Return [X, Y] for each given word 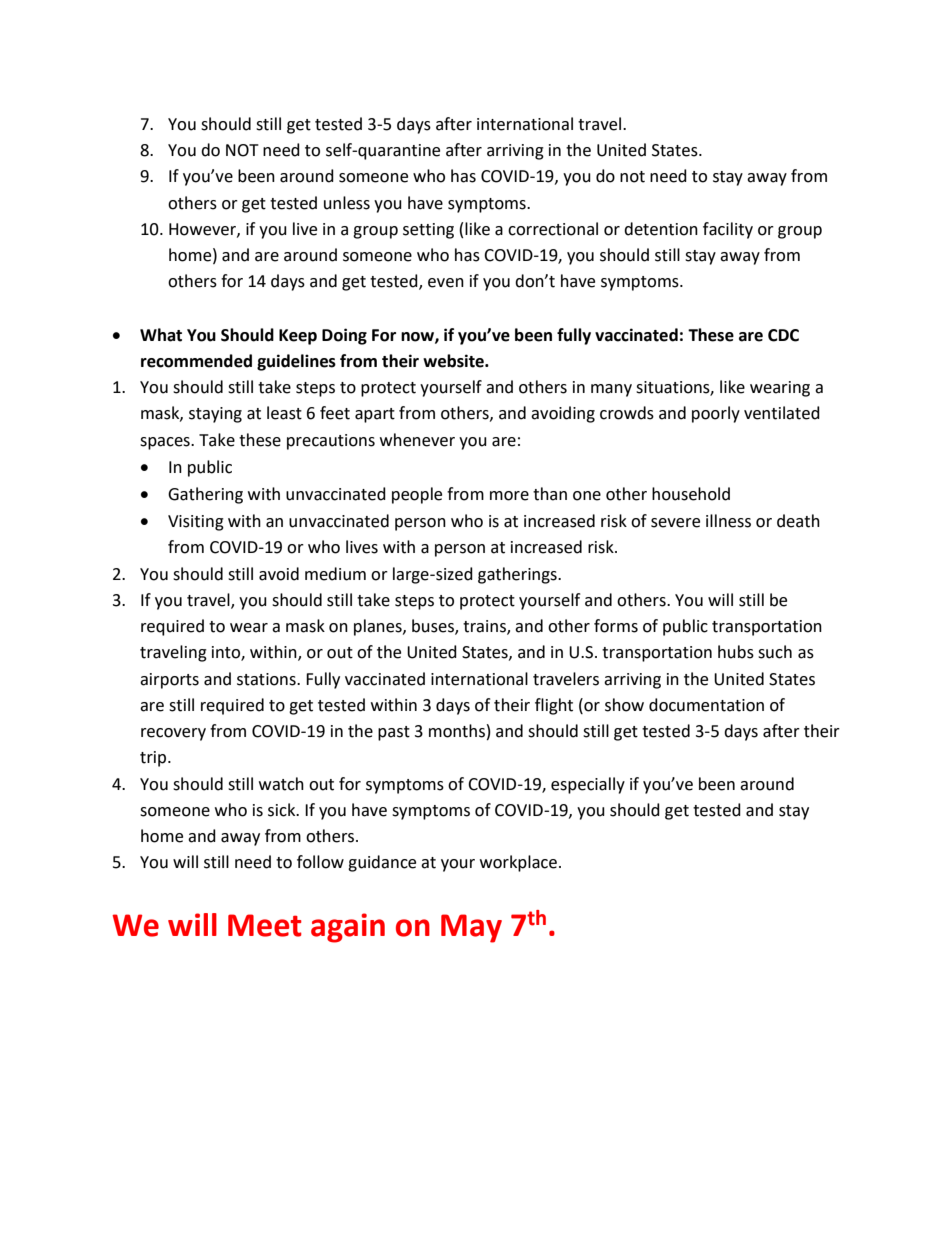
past [394, 733]
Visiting [196, 523]
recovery [173, 734]
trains [485, 627]
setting [428, 231]
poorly [716, 414]
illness [728, 521]
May [471, 928]
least [284, 413]
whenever [417, 440]
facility [728, 230]
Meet [265, 925]
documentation [706, 705]
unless [347, 203]
